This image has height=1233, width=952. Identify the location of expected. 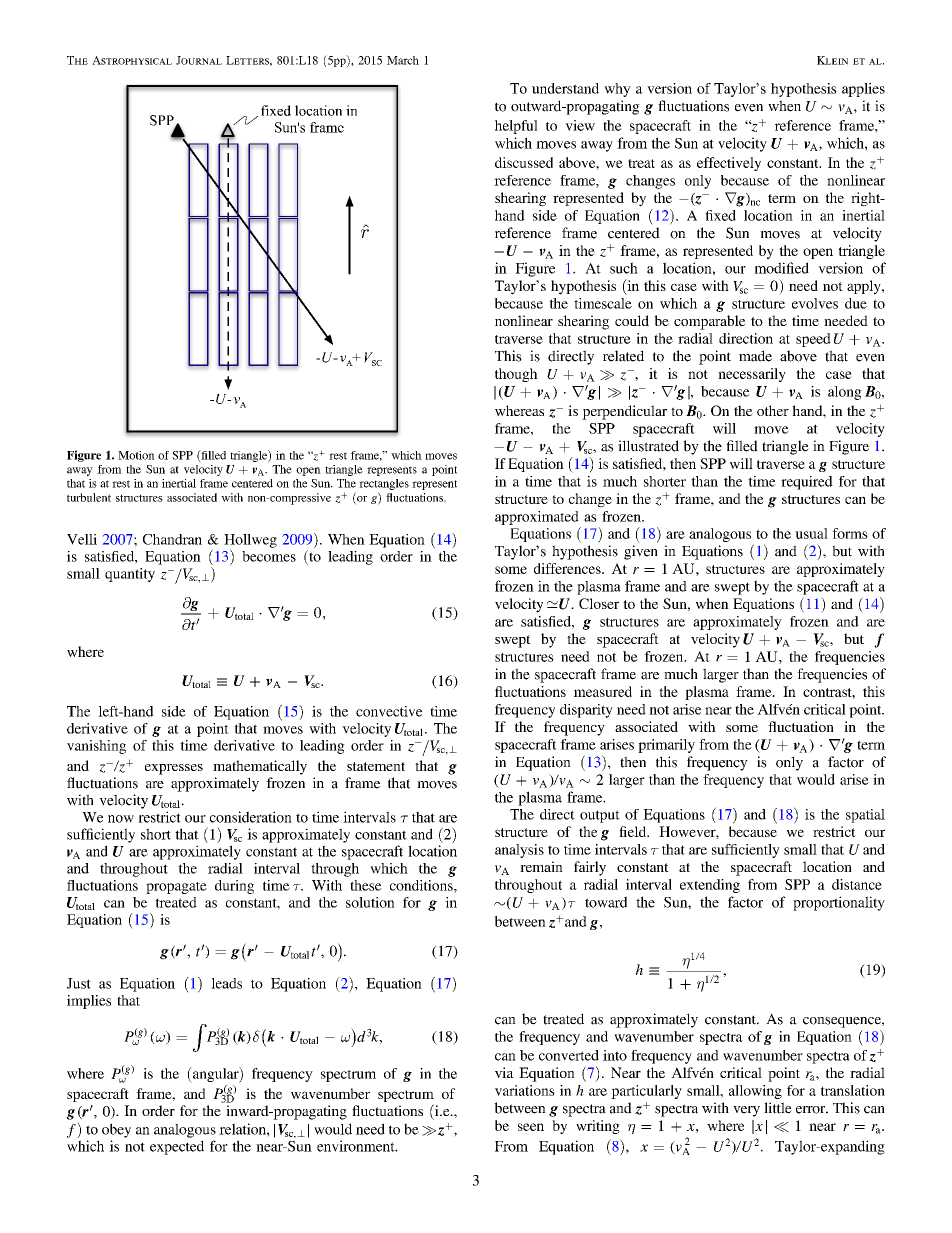
(177, 1147).
